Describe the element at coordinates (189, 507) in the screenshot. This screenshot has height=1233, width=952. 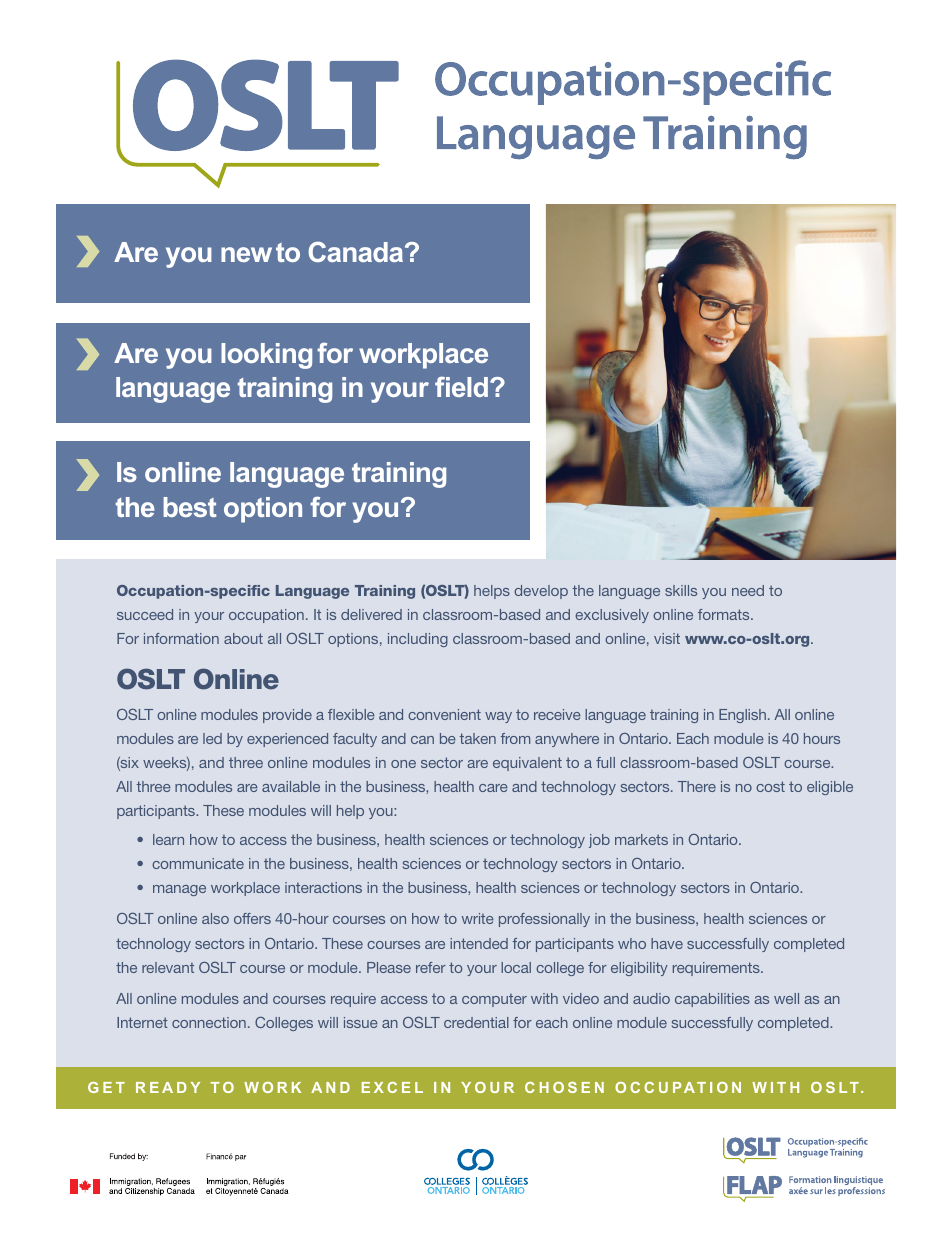
I see `best` at that location.
